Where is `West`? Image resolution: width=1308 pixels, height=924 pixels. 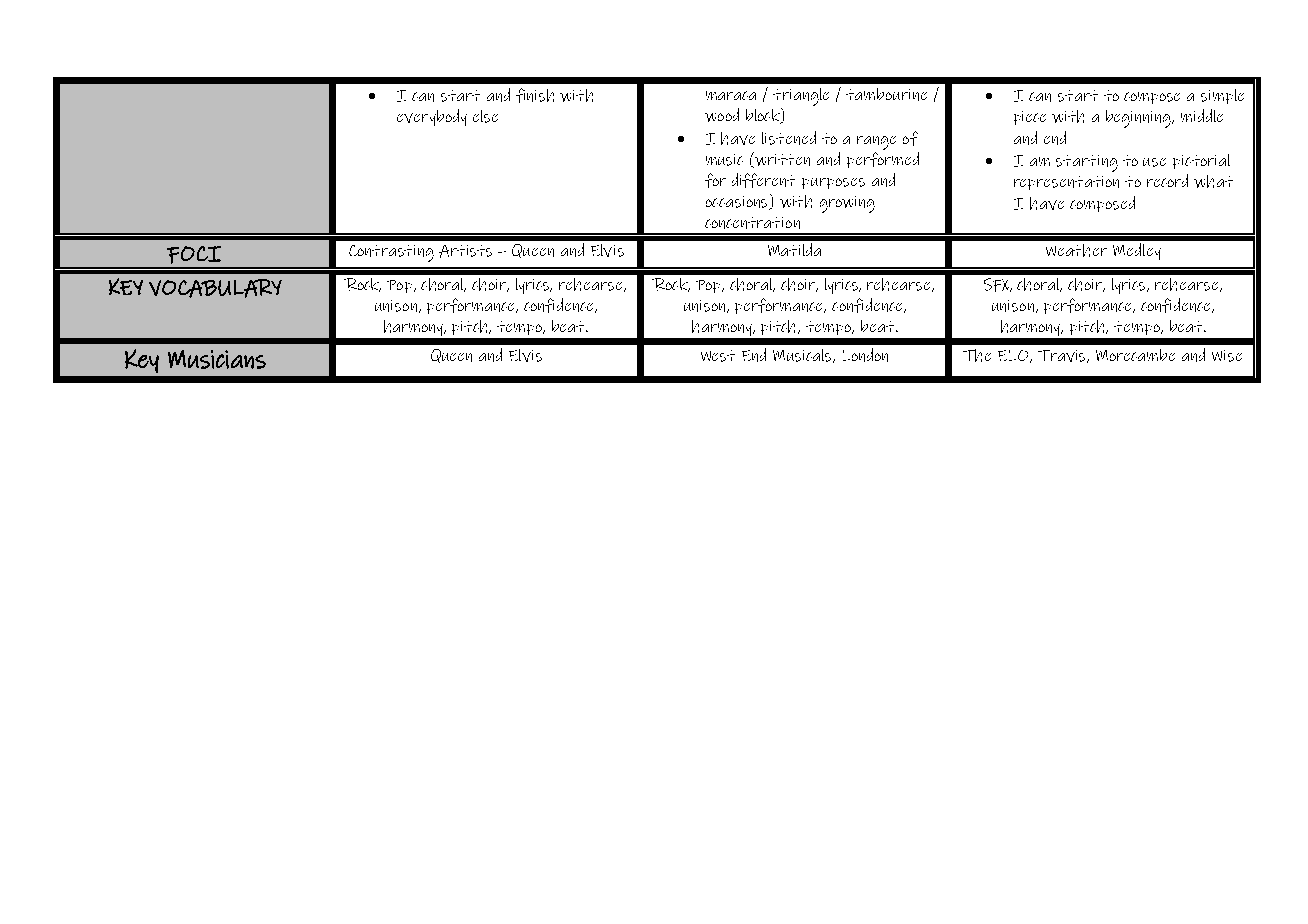
West is located at coordinates (718, 356).
